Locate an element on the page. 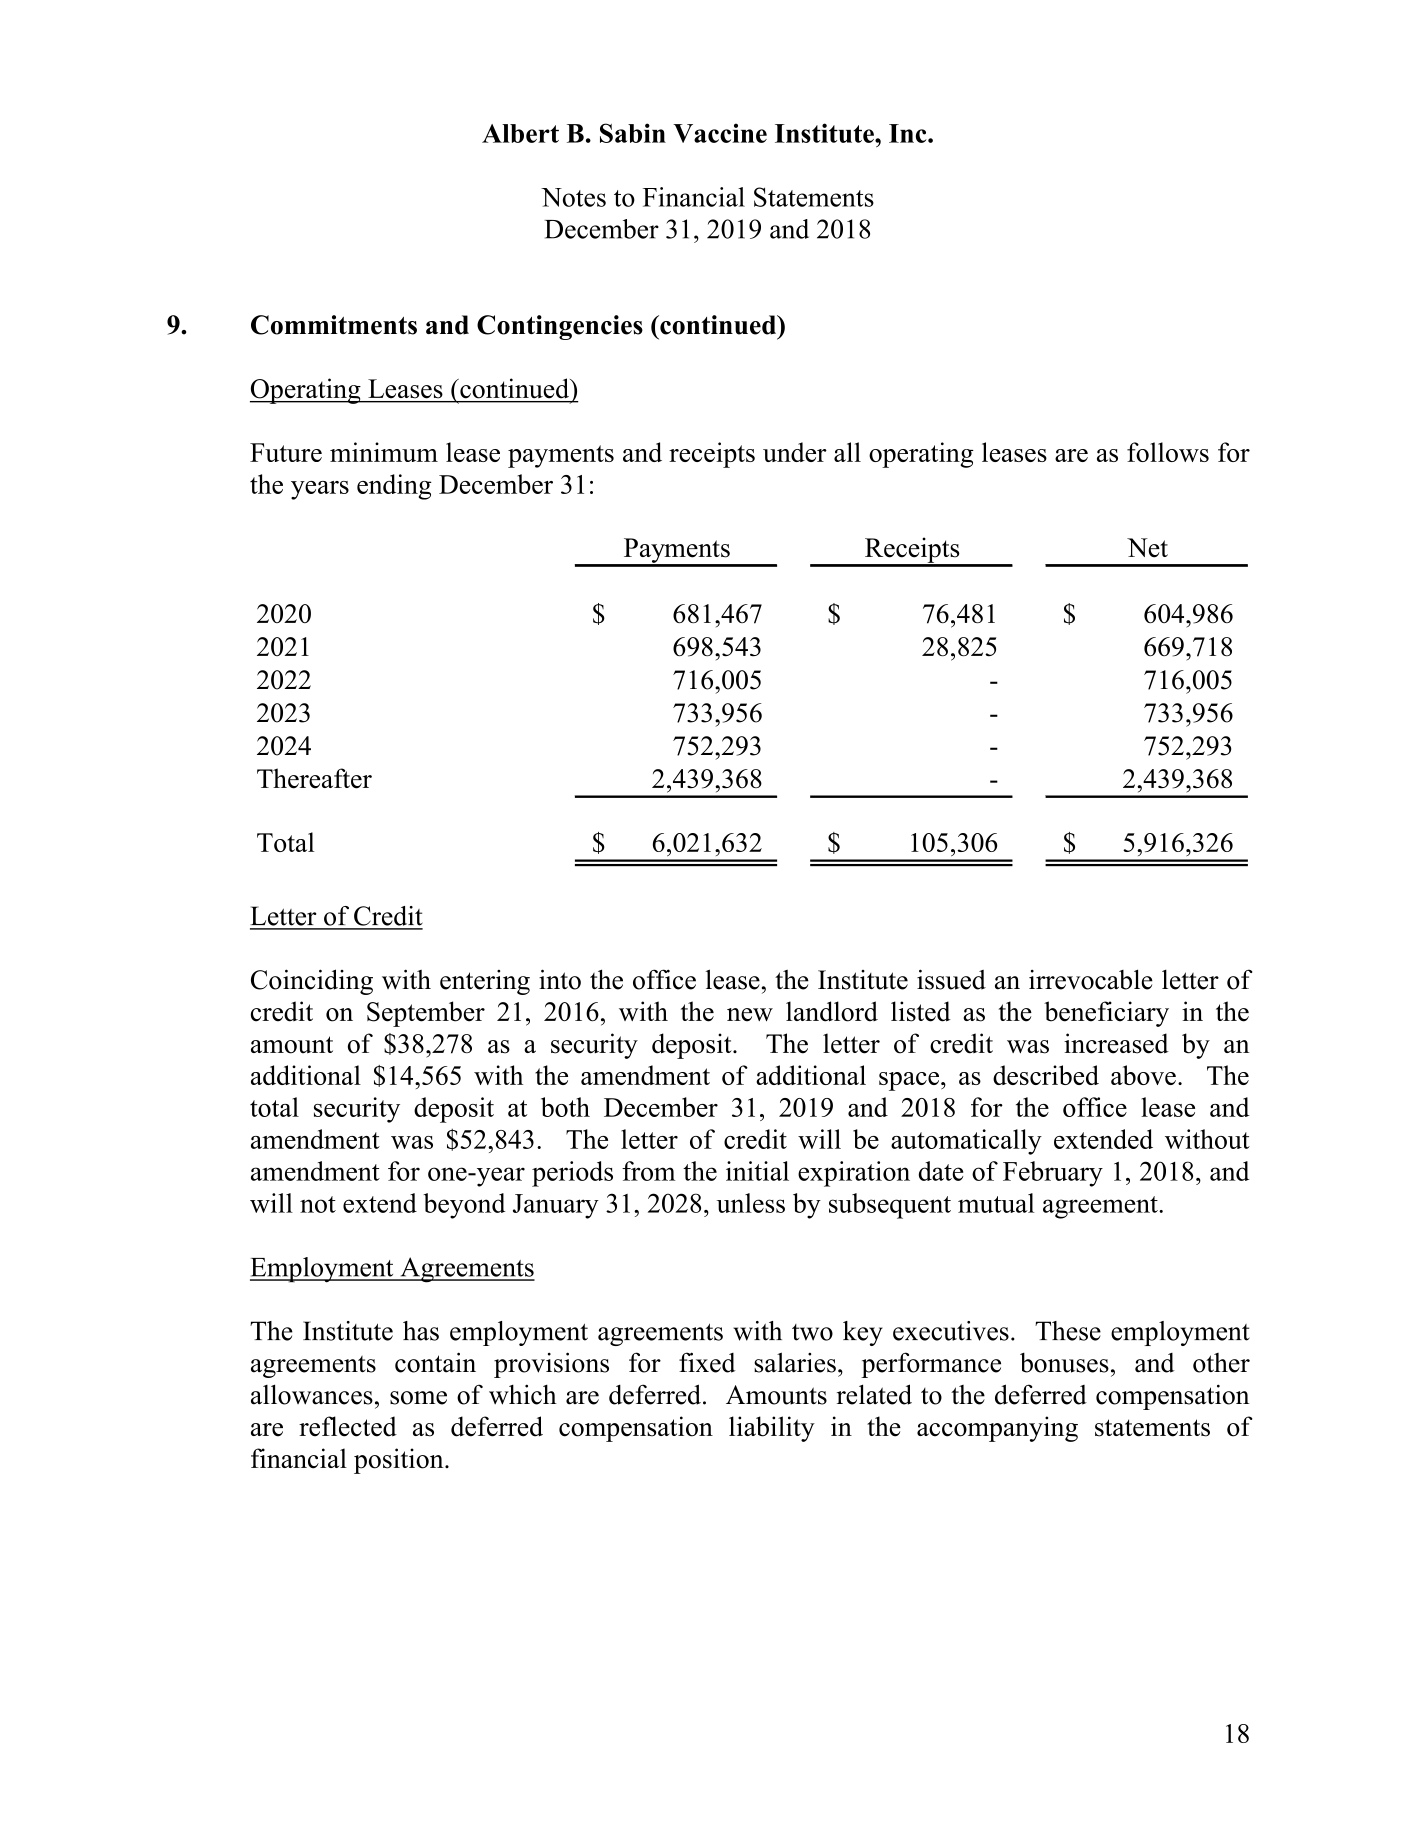  some is located at coordinates (418, 1398).
